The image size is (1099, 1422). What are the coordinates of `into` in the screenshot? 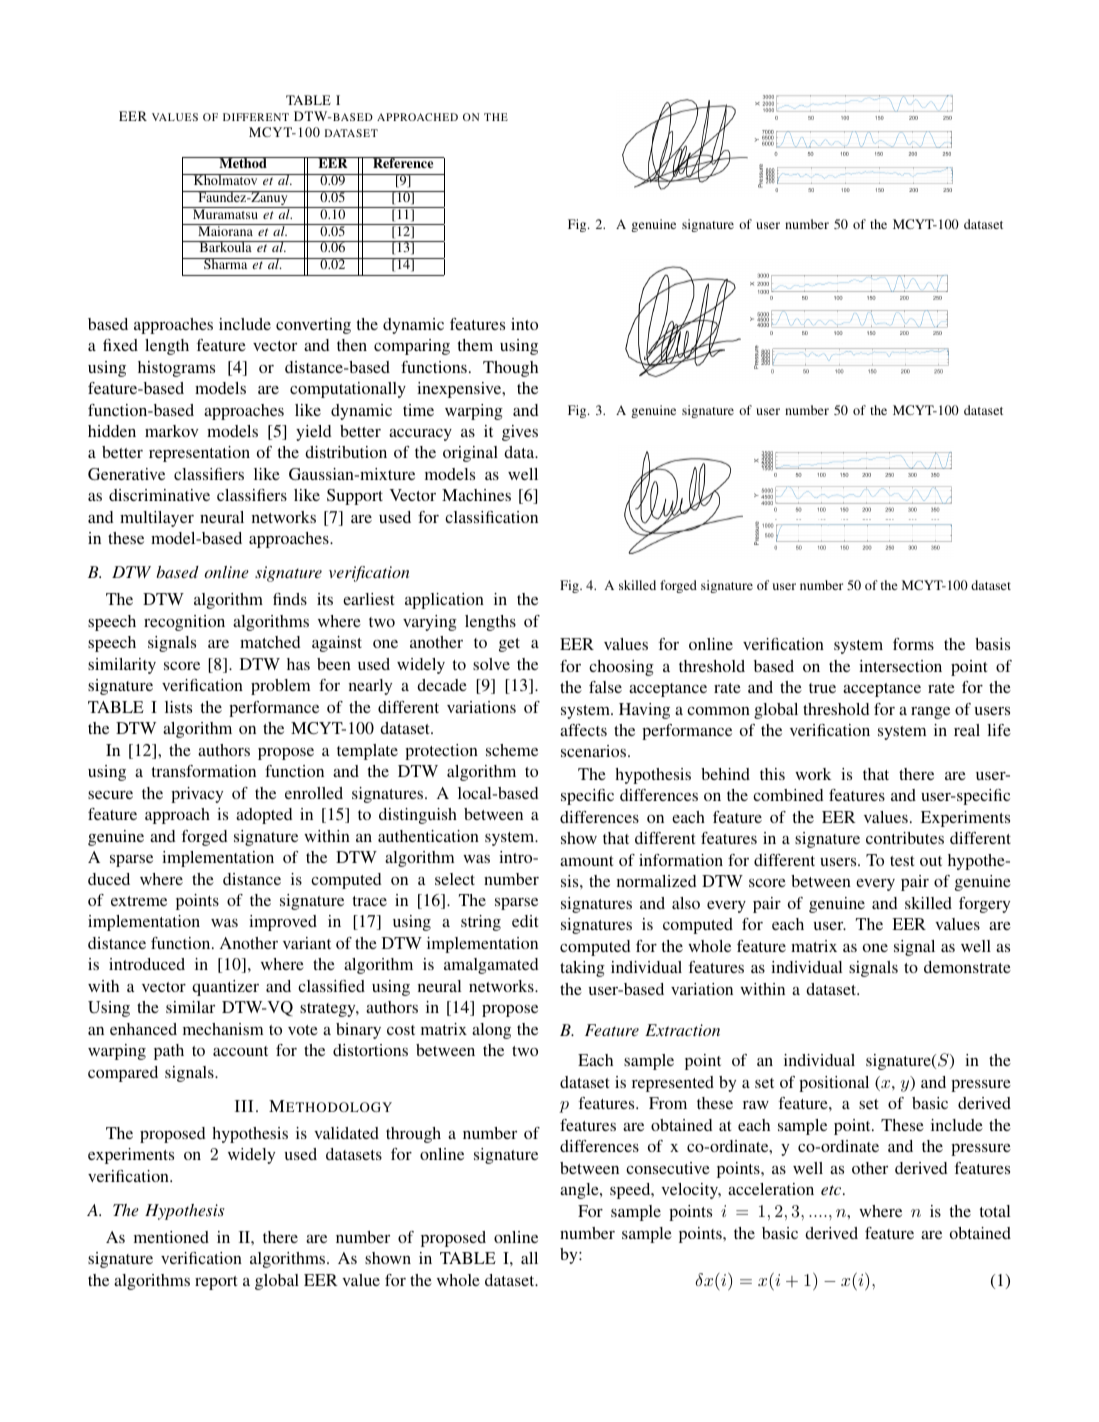 It's located at (524, 324).
